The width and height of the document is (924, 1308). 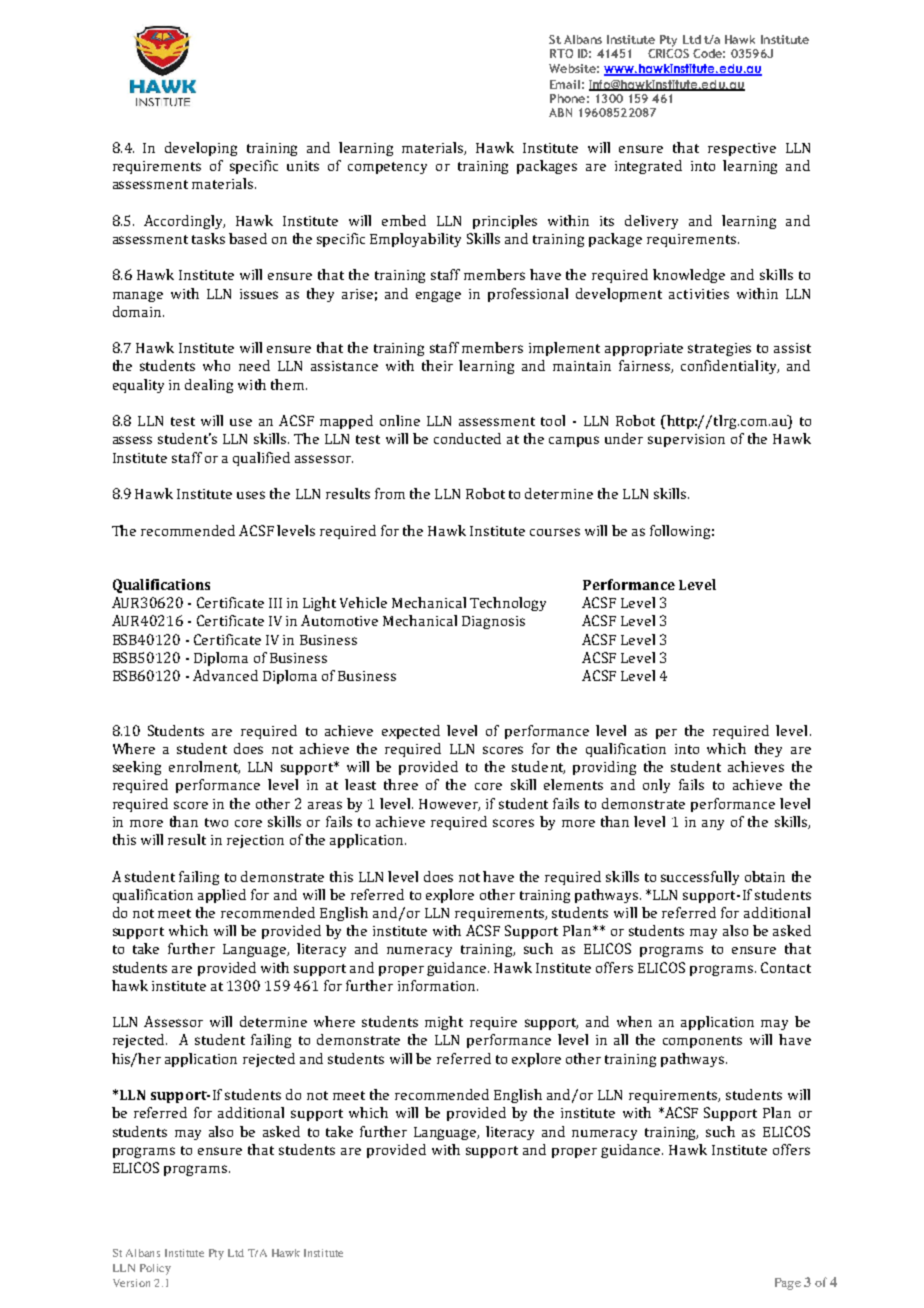 I want to click on respective, so click(x=742, y=149).
